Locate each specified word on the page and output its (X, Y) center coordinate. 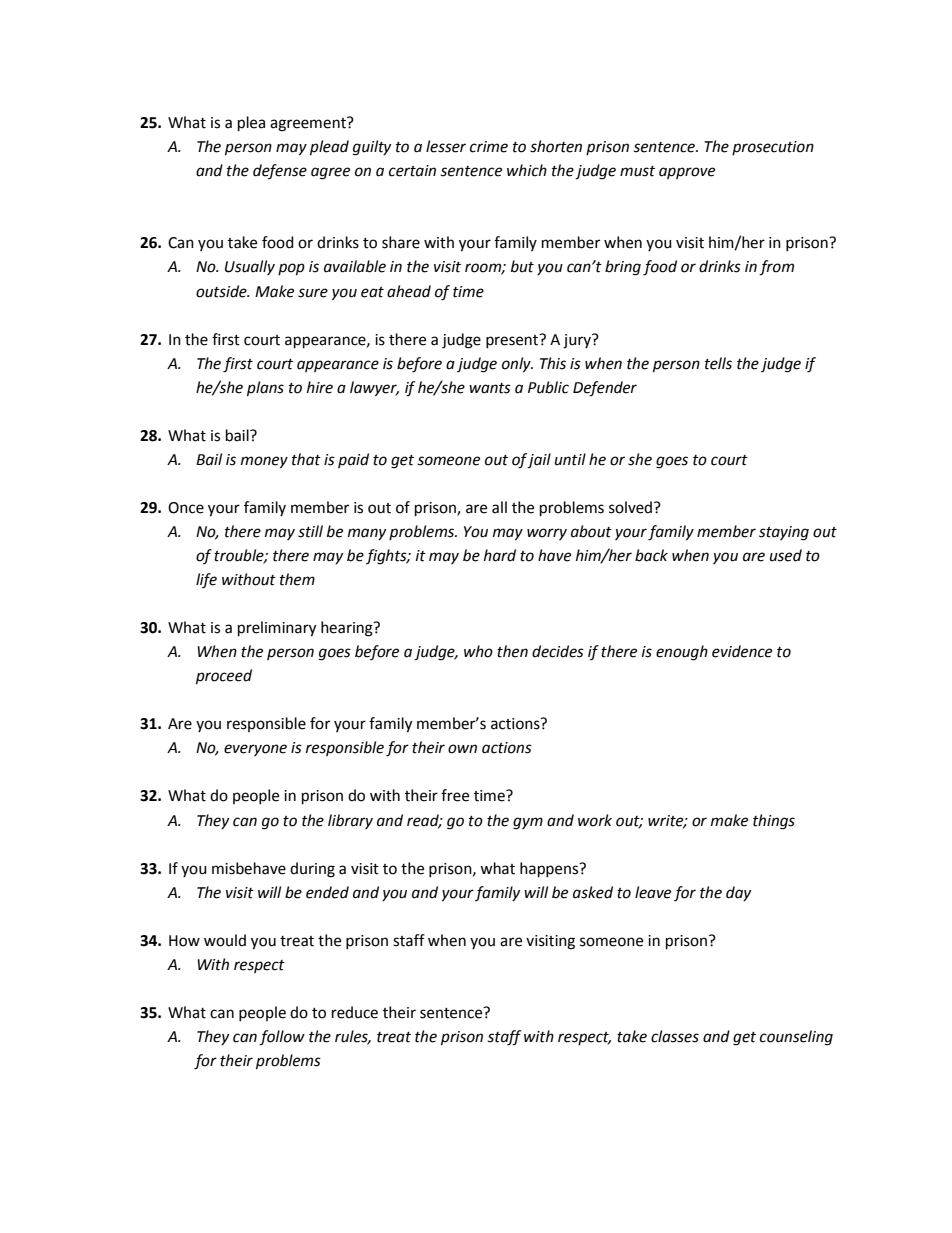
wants (490, 388)
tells (718, 363)
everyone (255, 750)
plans (265, 389)
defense (280, 171)
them (297, 579)
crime (489, 147)
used (786, 555)
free (455, 795)
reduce (355, 1012)
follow (282, 1038)
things (774, 822)
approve (687, 173)
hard (500, 555)
